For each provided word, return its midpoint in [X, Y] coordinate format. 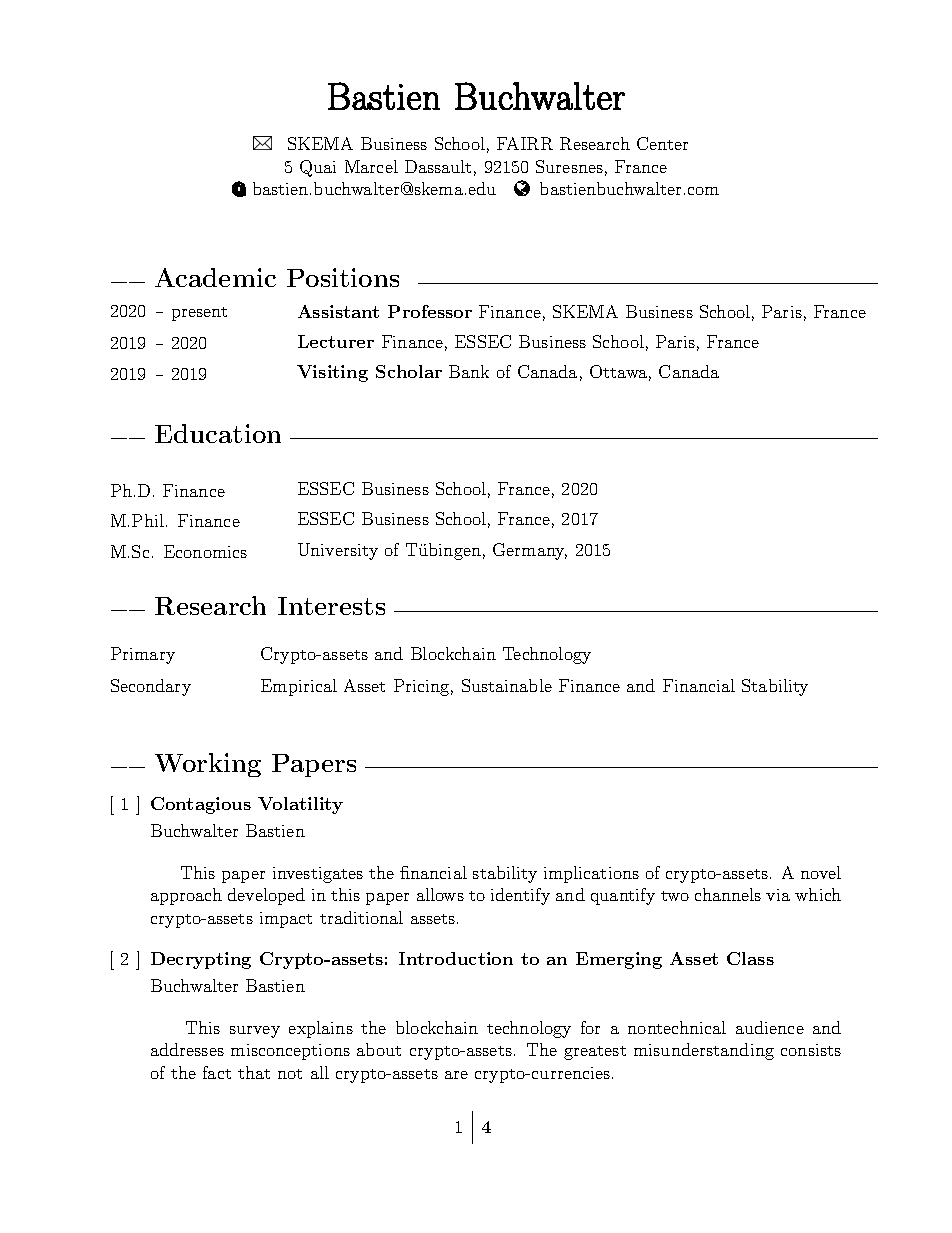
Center [662, 143]
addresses [187, 1049]
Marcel [371, 166]
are [456, 1075]
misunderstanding [704, 1051]
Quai [318, 168]
